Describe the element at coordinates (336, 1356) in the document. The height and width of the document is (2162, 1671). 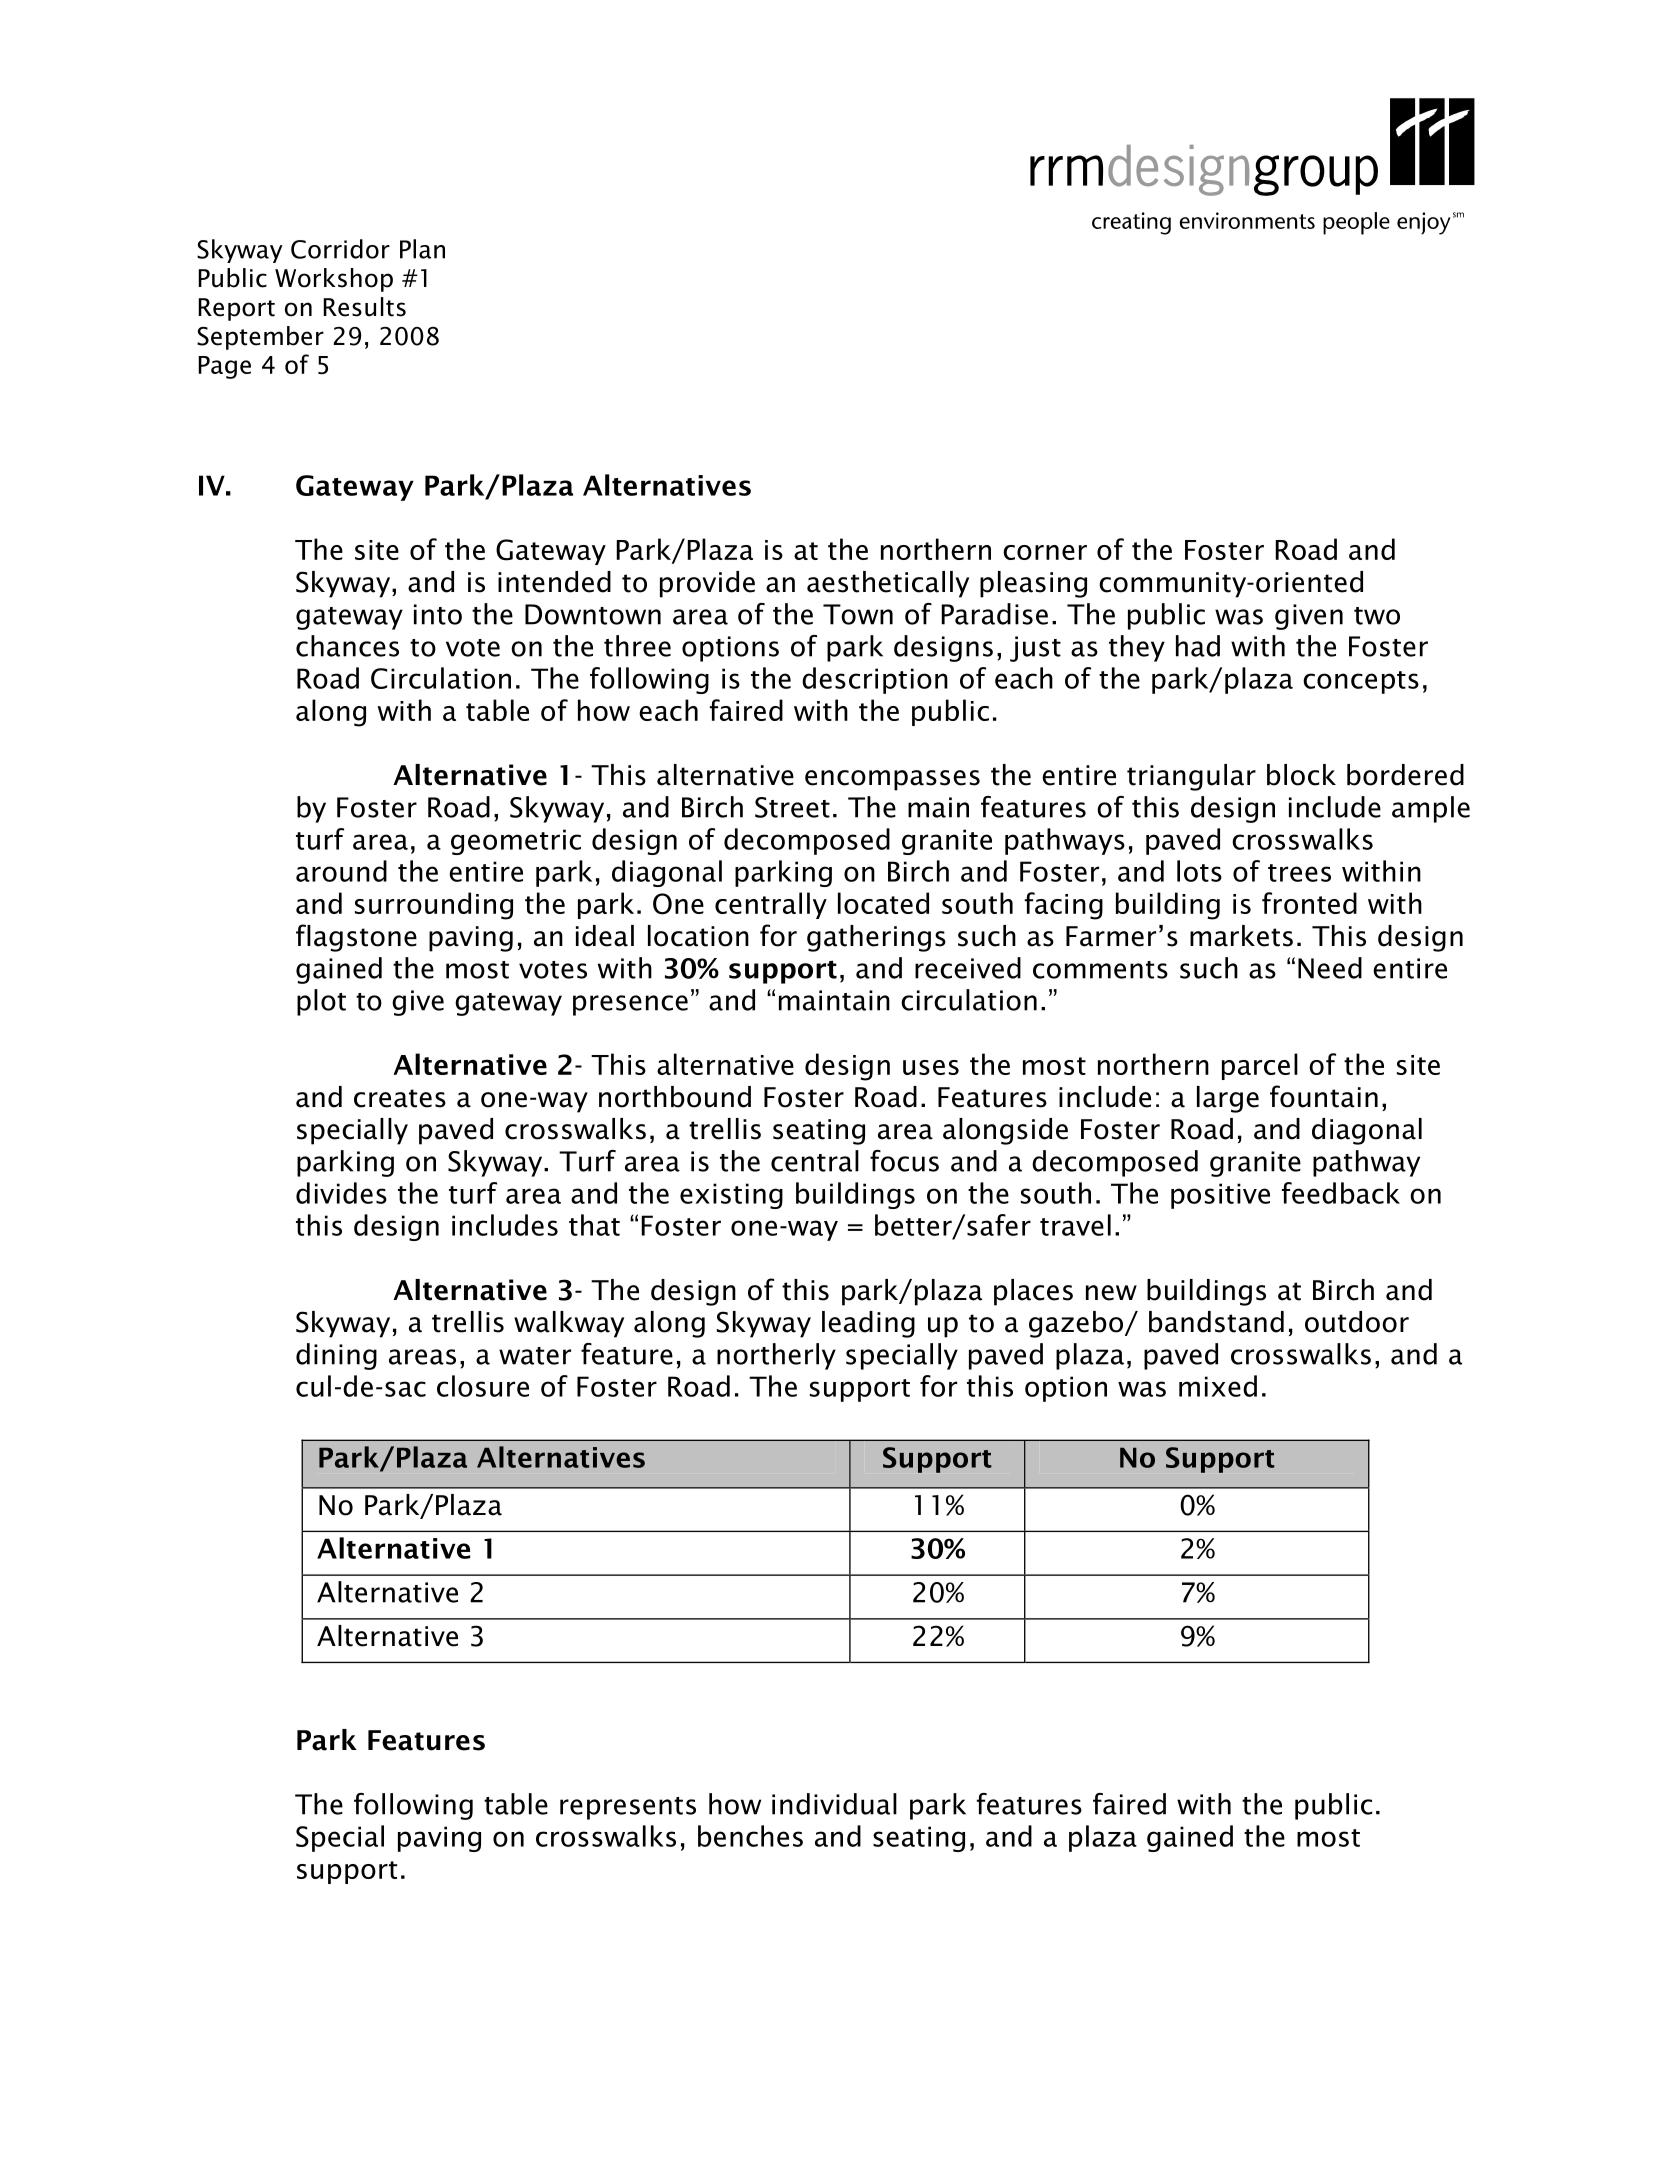
I see `dining` at that location.
